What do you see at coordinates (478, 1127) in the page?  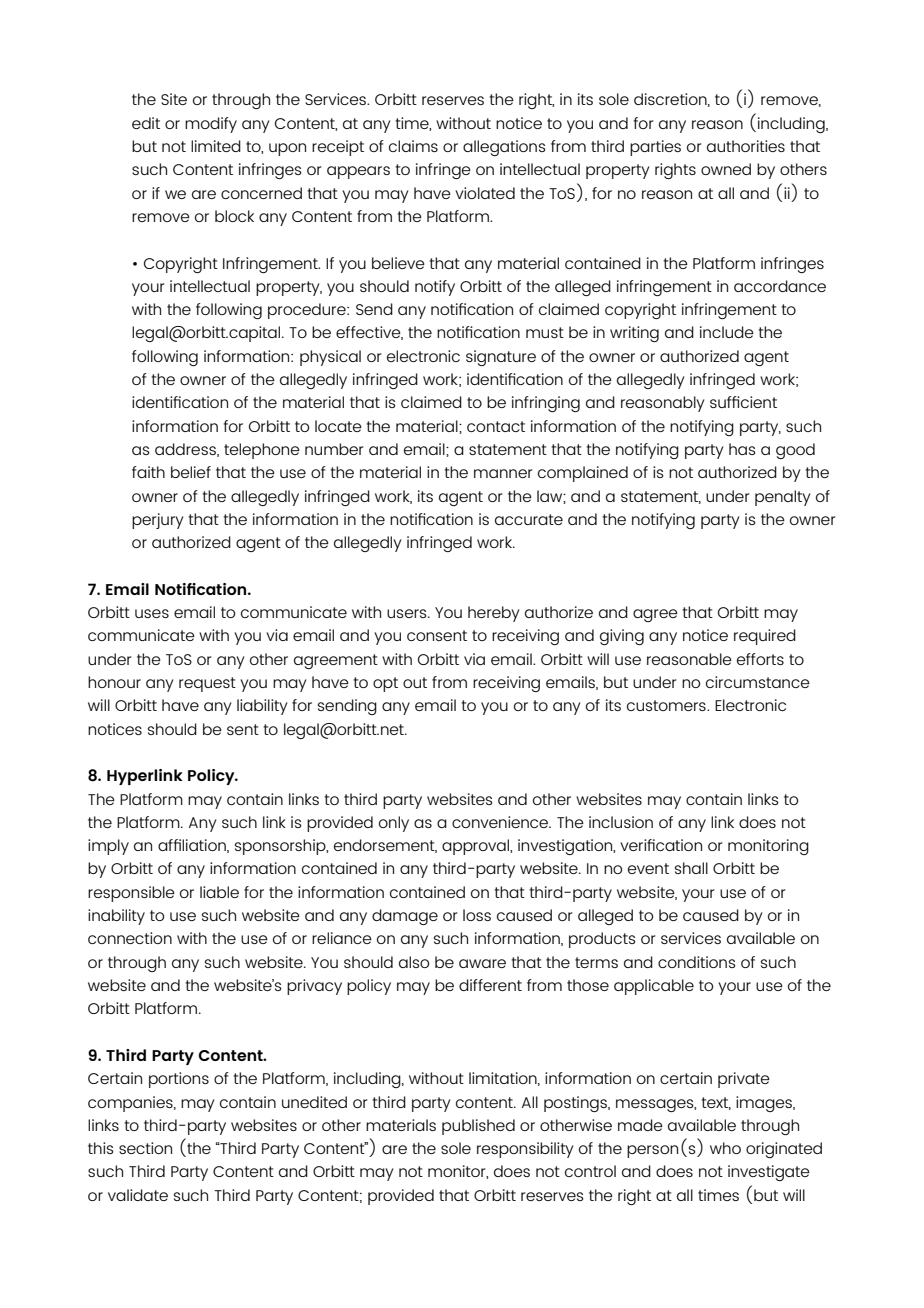 I see `published` at bounding box center [478, 1127].
